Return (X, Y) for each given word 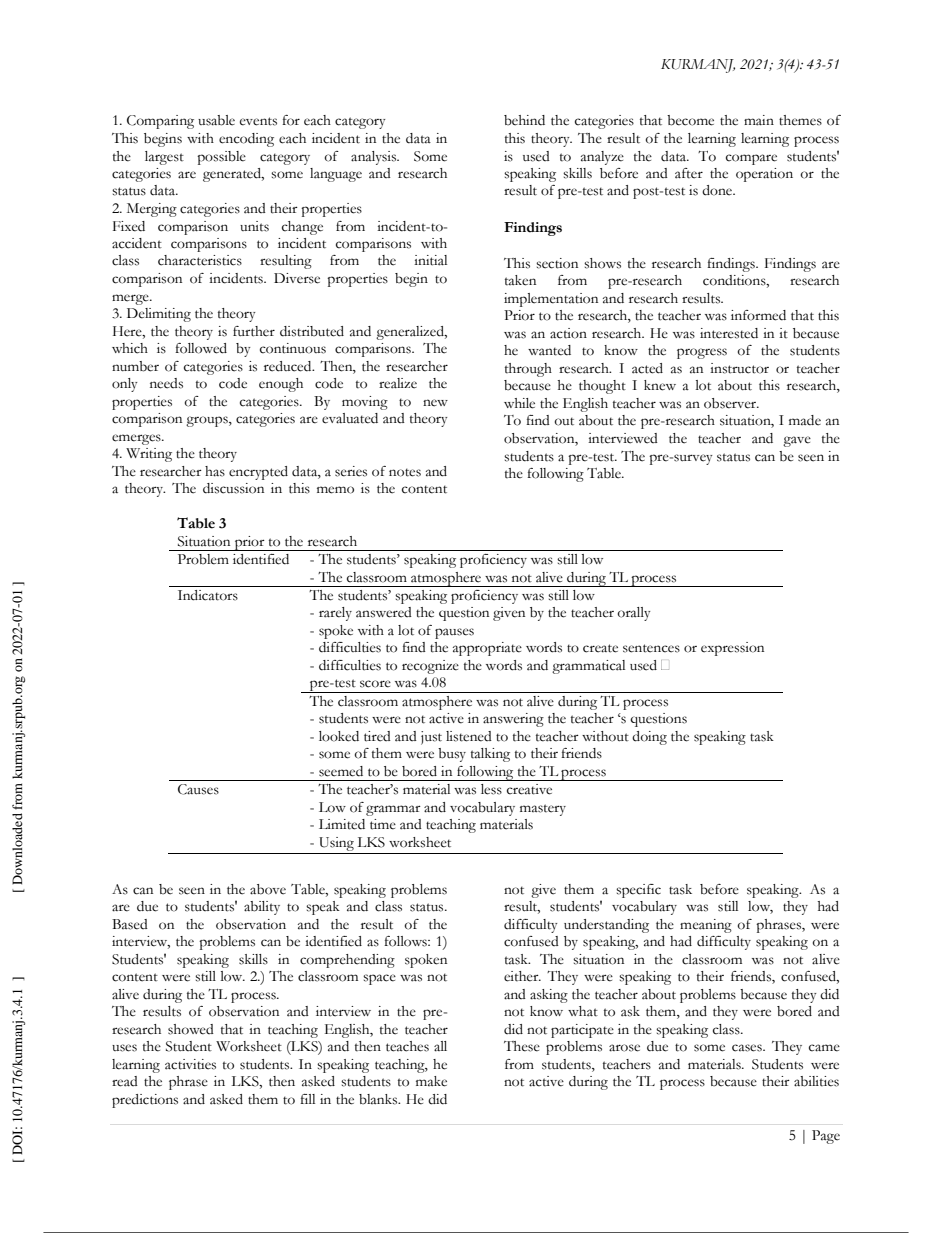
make (431, 1081)
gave (797, 441)
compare (751, 159)
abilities (816, 1081)
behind (524, 120)
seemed (341, 771)
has (215, 471)
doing (649, 738)
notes (405, 472)
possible (221, 158)
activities (190, 1064)
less (491, 789)
